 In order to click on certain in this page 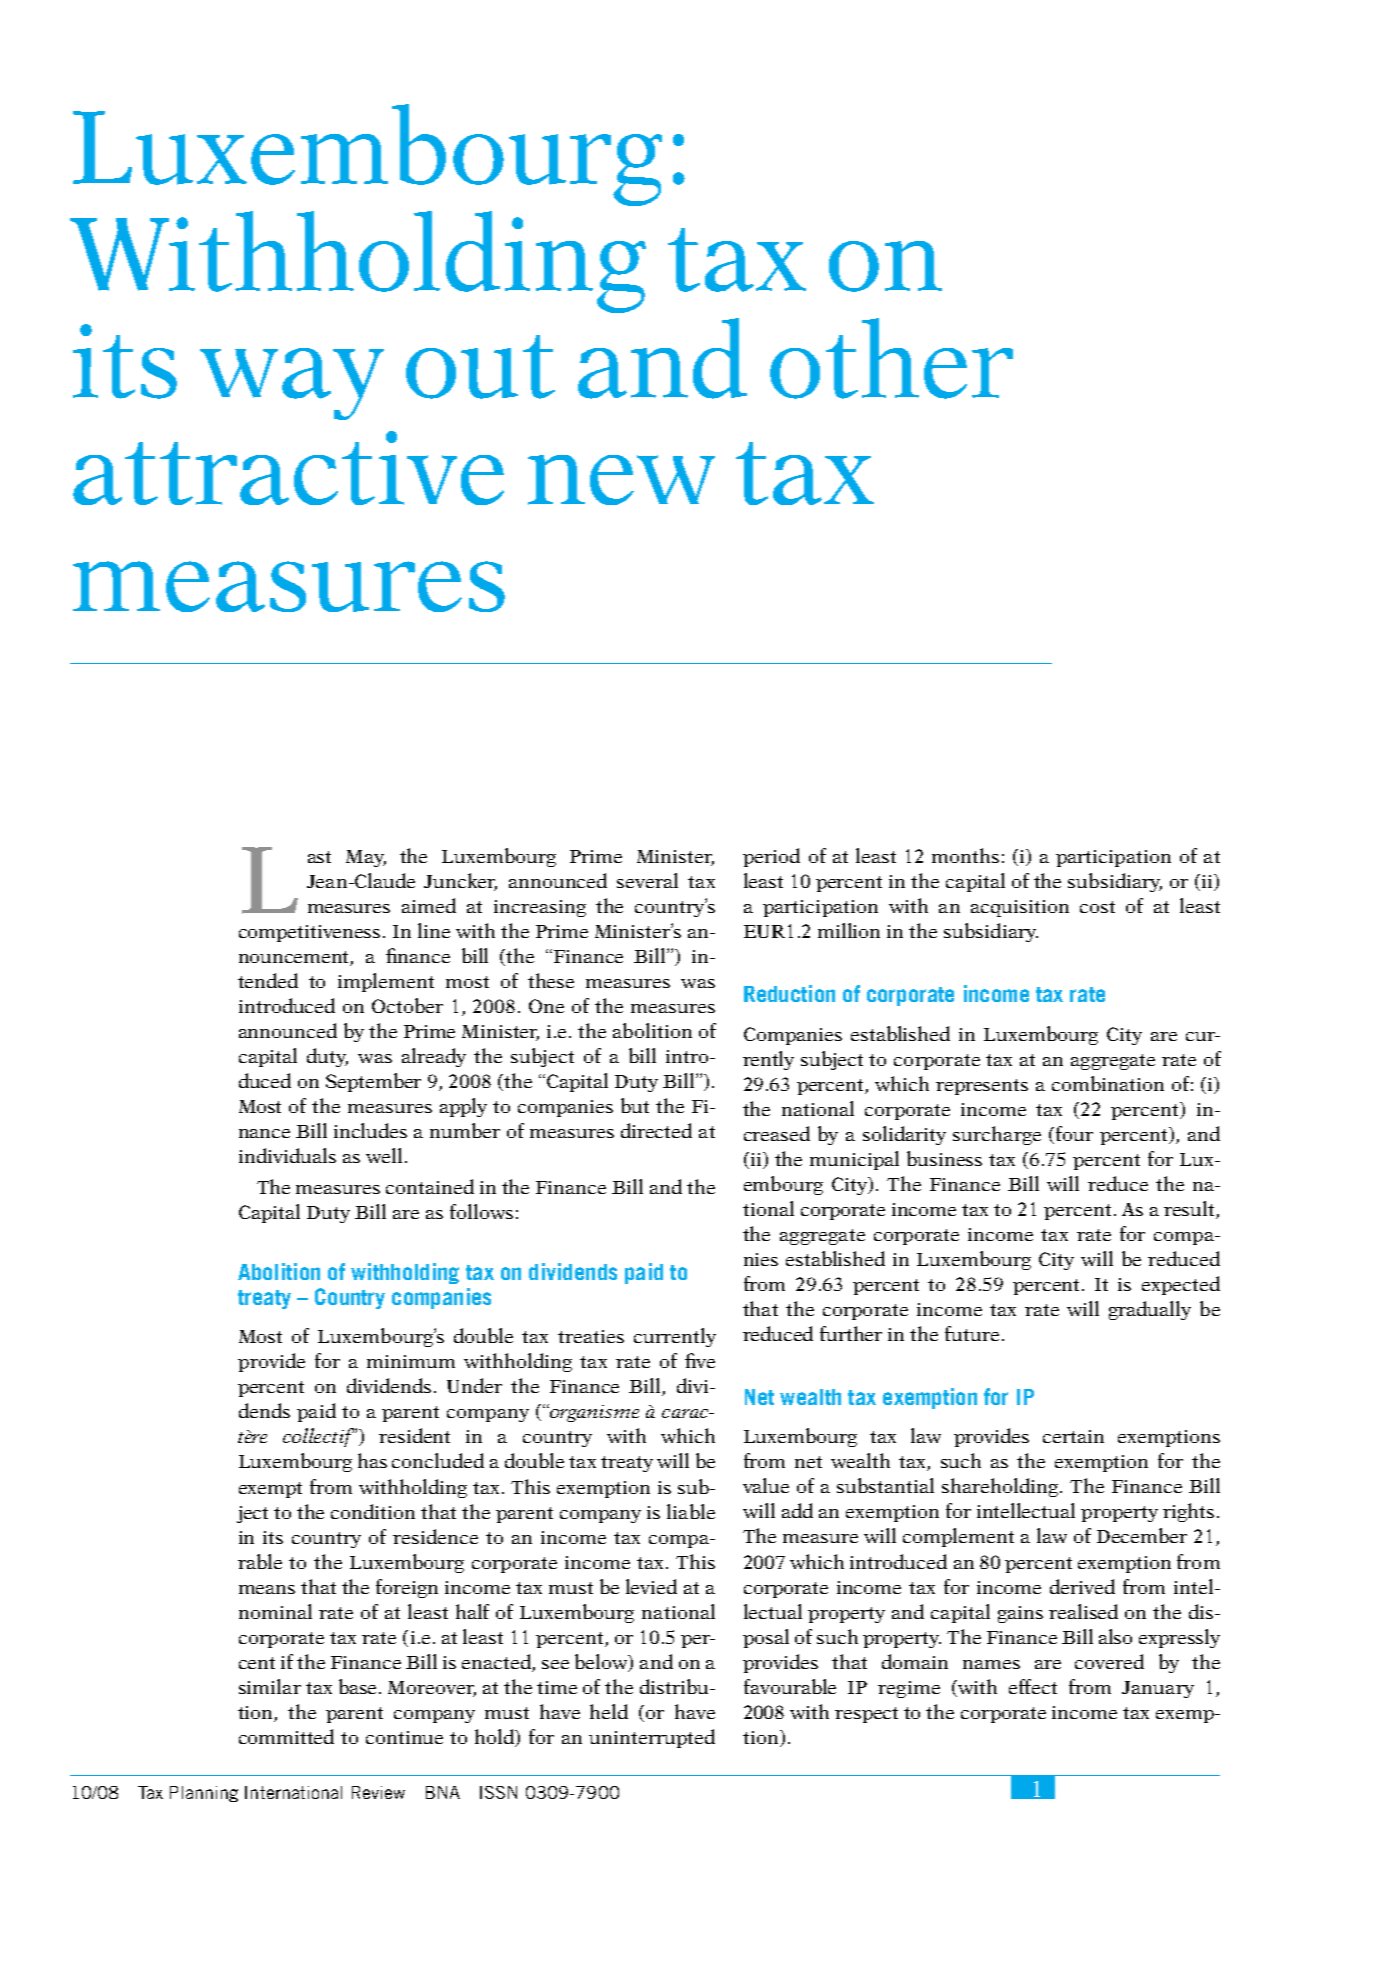, I will do `click(1073, 1436)`.
